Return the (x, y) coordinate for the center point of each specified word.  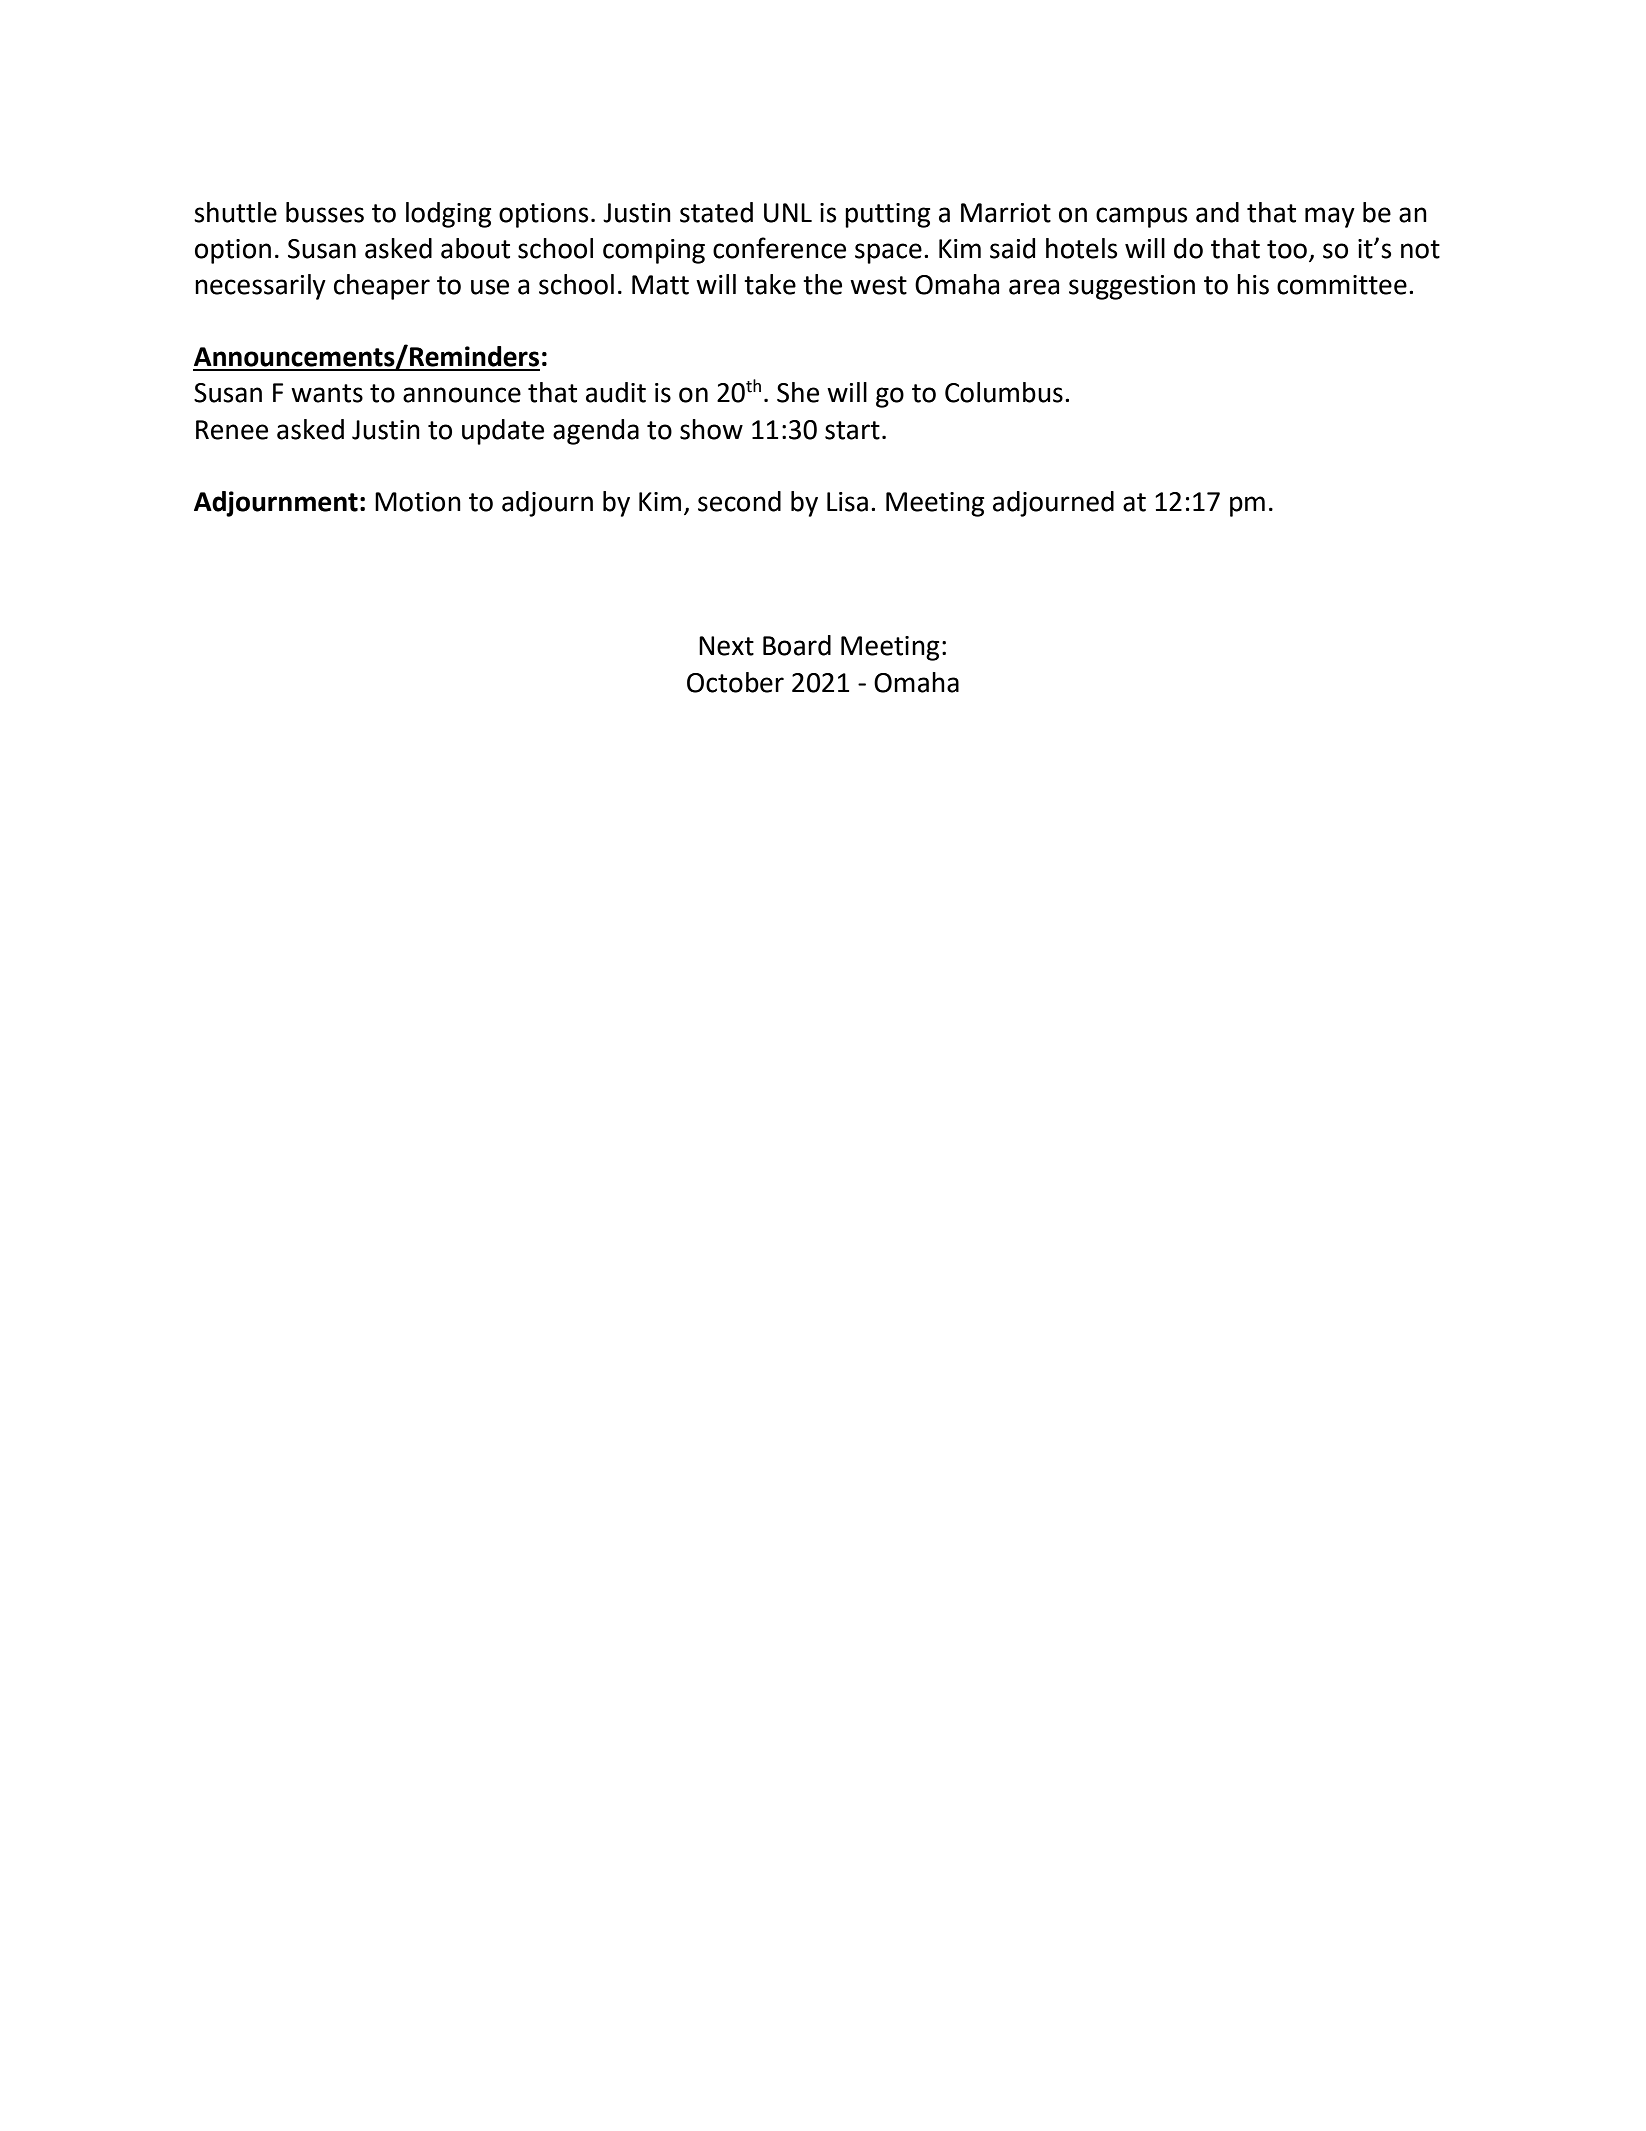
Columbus (1004, 392)
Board (797, 645)
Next (726, 646)
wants (327, 393)
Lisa (847, 502)
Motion (418, 502)
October (735, 682)
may (1330, 217)
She (798, 392)
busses (325, 212)
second (739, 501)
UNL (788, 213)
